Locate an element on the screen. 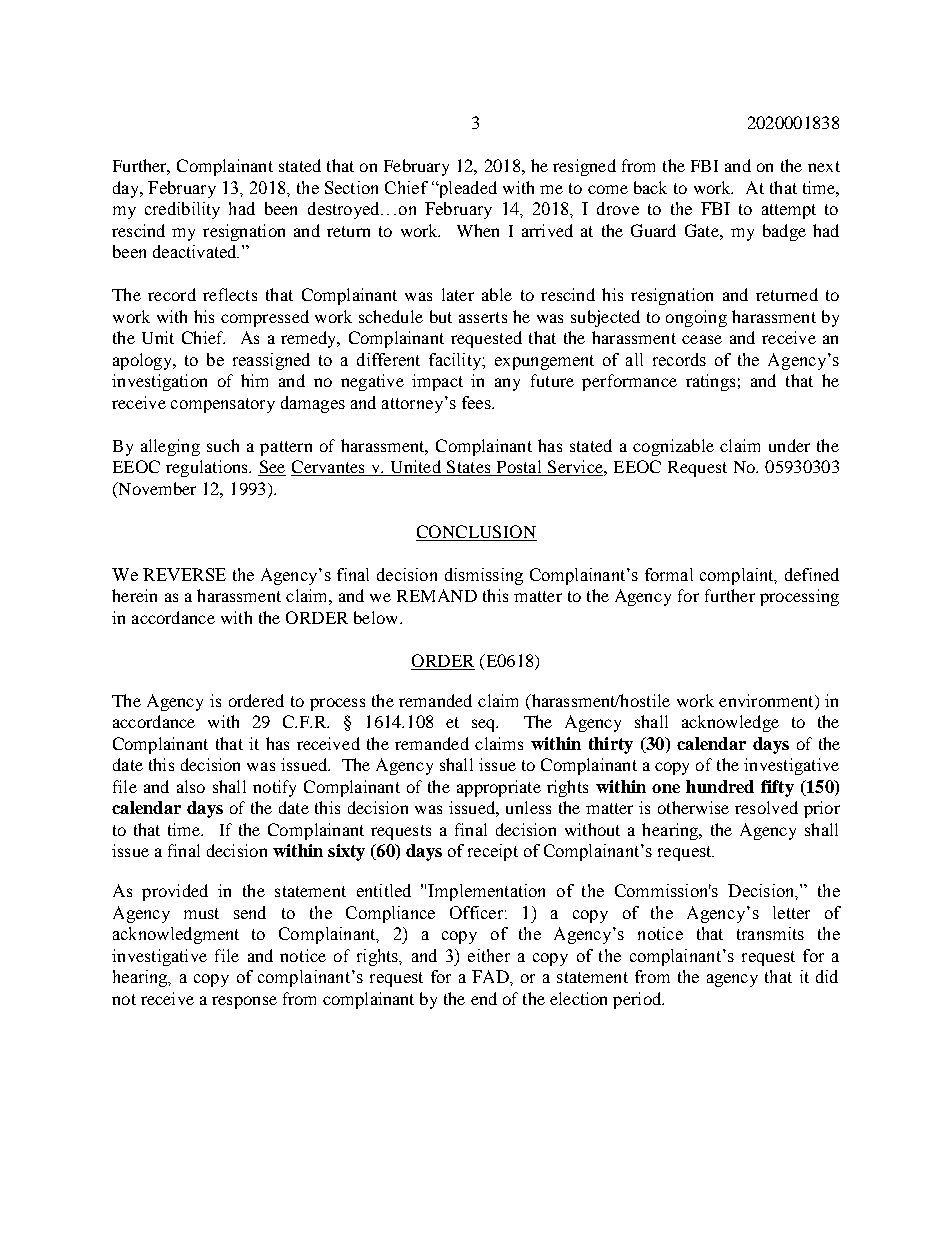  credibility is located at coordinates (182, 210).
